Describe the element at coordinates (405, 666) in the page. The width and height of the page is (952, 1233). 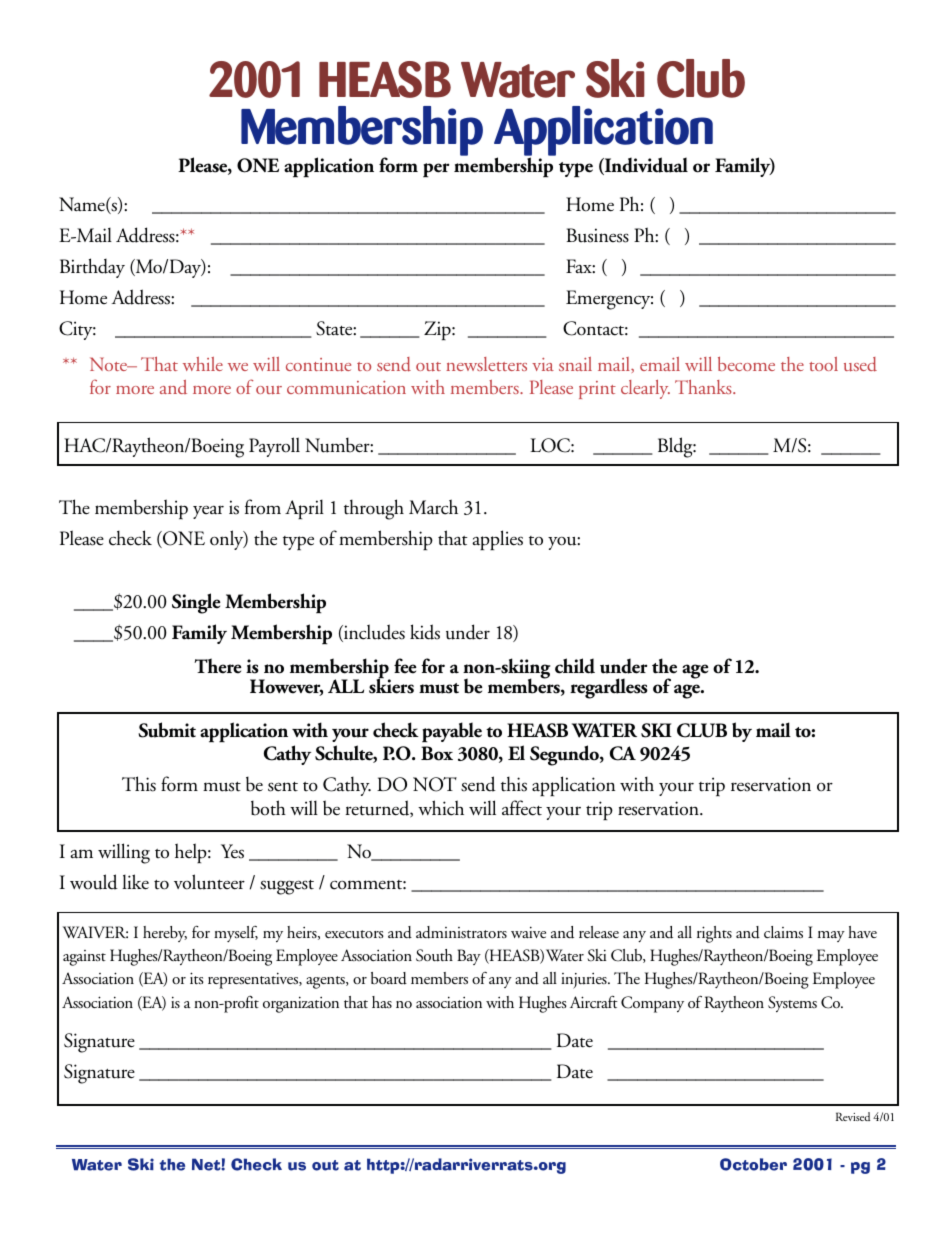
I see `fee` at that location.
